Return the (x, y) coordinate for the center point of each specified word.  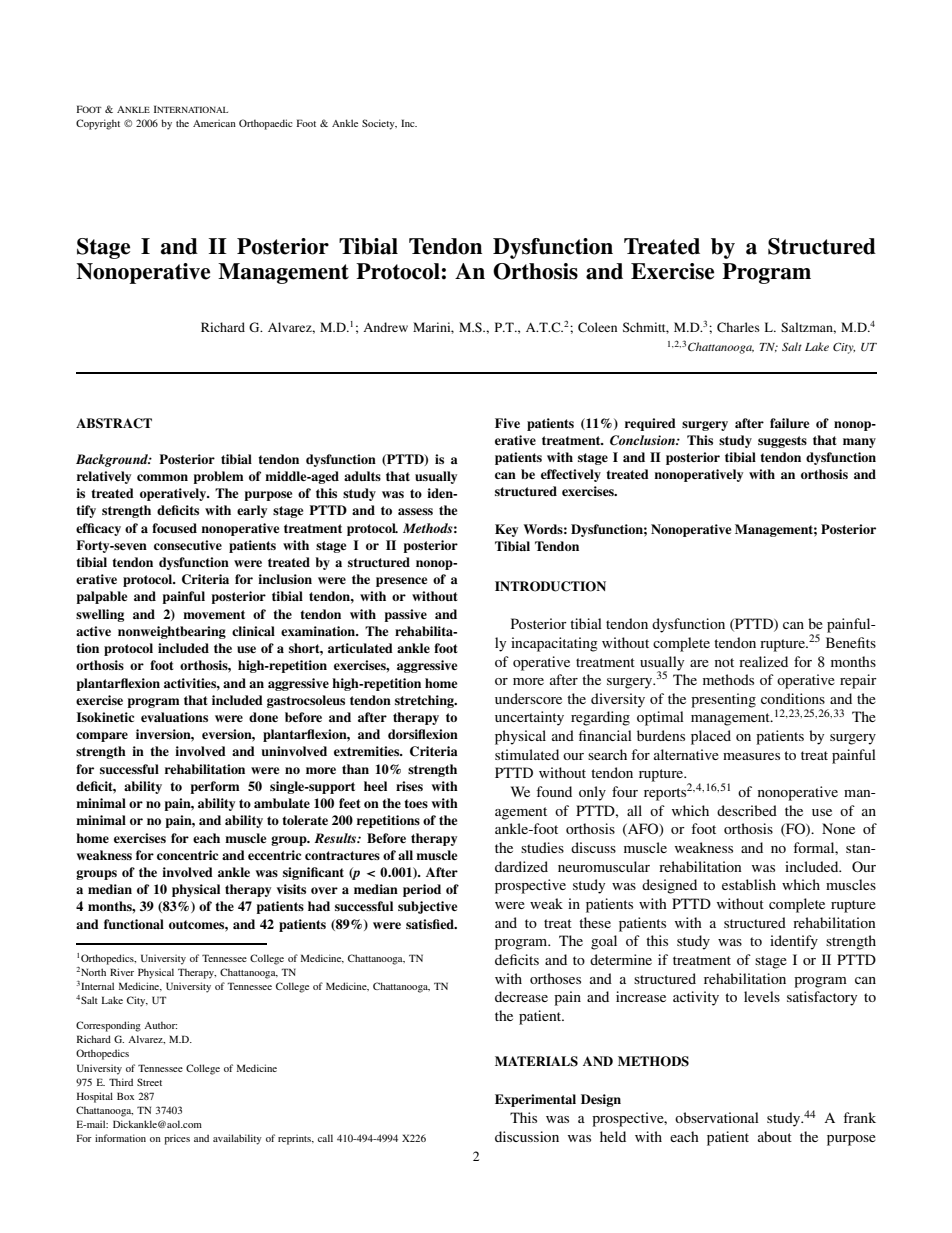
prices (177, 1139)
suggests (782, 442)
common (162, 477)
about (775, 1136)
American (214, 123)
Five (507, 423)
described (747, 810)
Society (379, 124)
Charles (738, 327)
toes (416, 803)
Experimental (535, 1100)
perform (214, 787)
